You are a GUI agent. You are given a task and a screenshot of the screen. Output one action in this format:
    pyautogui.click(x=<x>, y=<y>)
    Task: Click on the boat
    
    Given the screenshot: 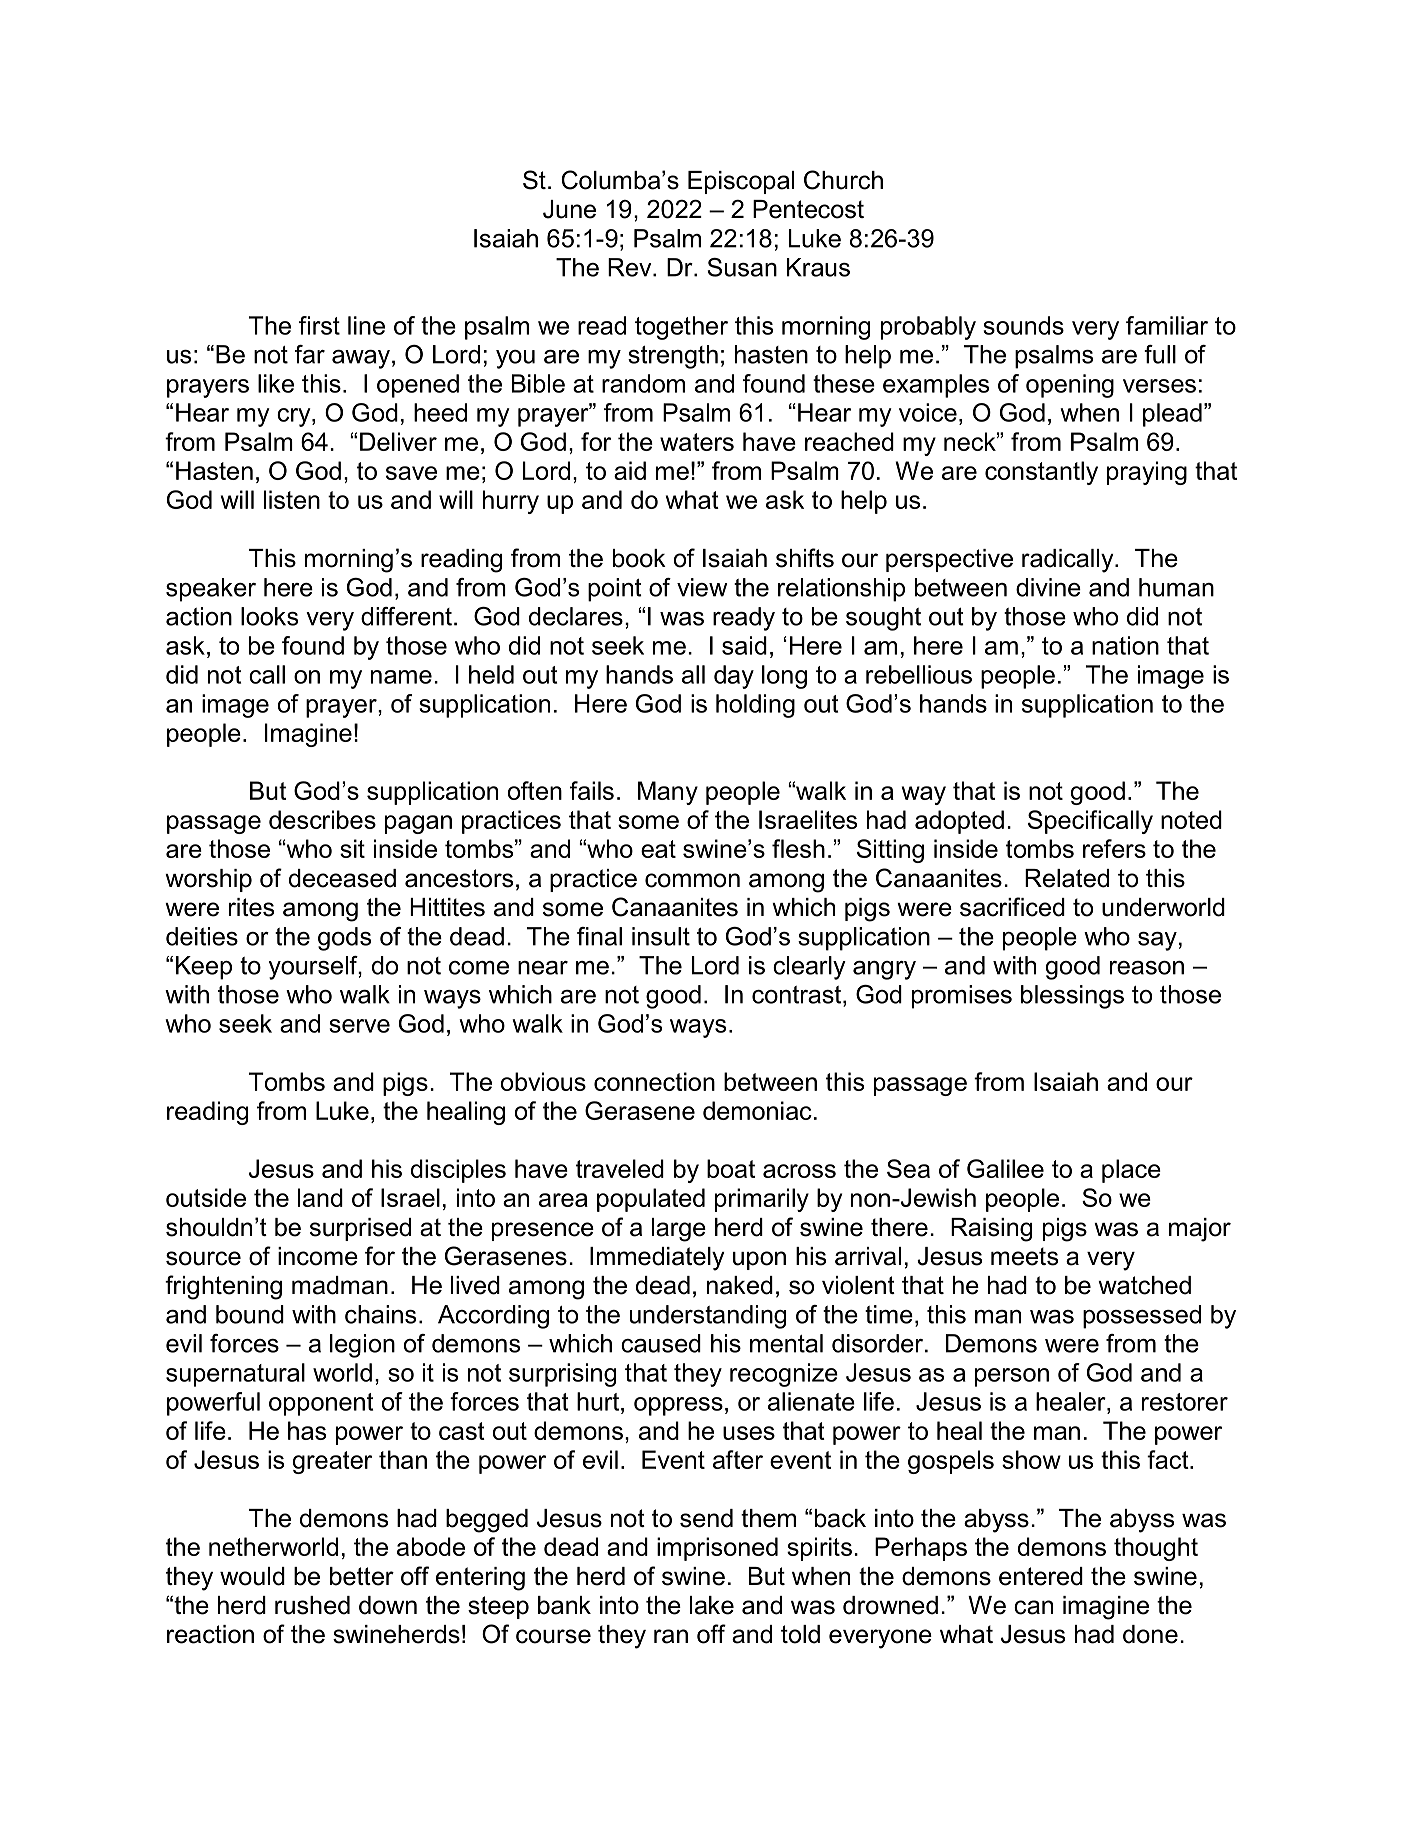 What is the action you would take?
    pyautogui.click(x=731, y=1168)
